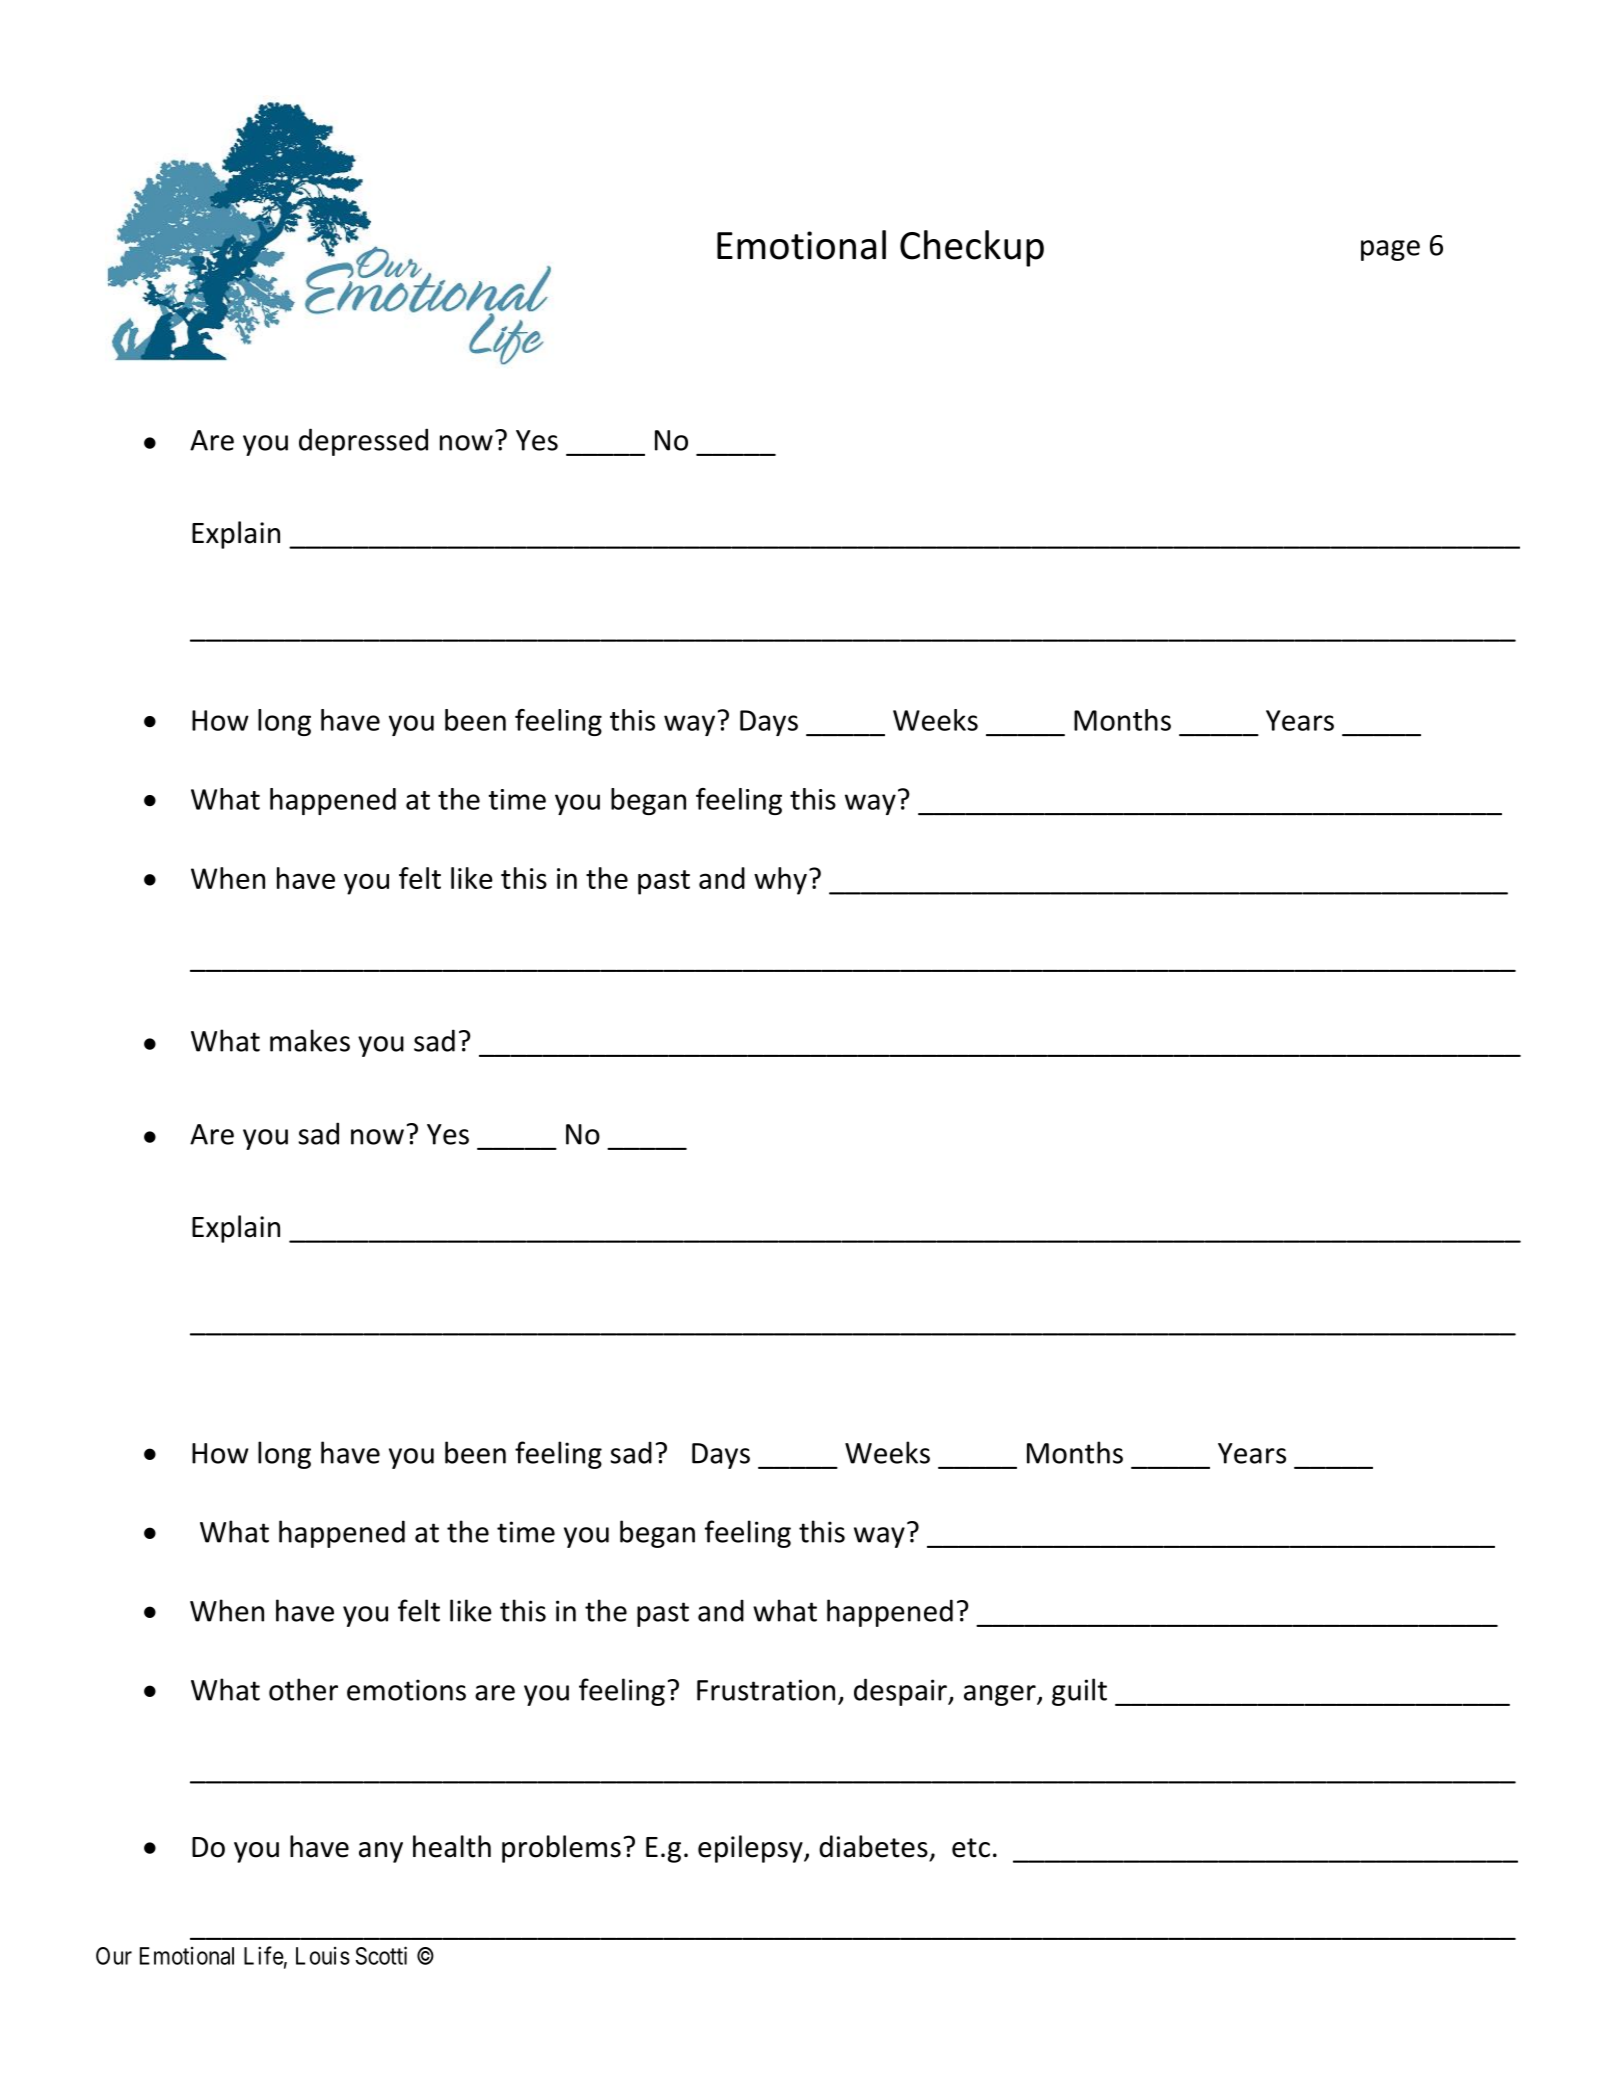  Describe the element at coordinates (1001, 1695) in the screenshot. I see `anger` at that location.
